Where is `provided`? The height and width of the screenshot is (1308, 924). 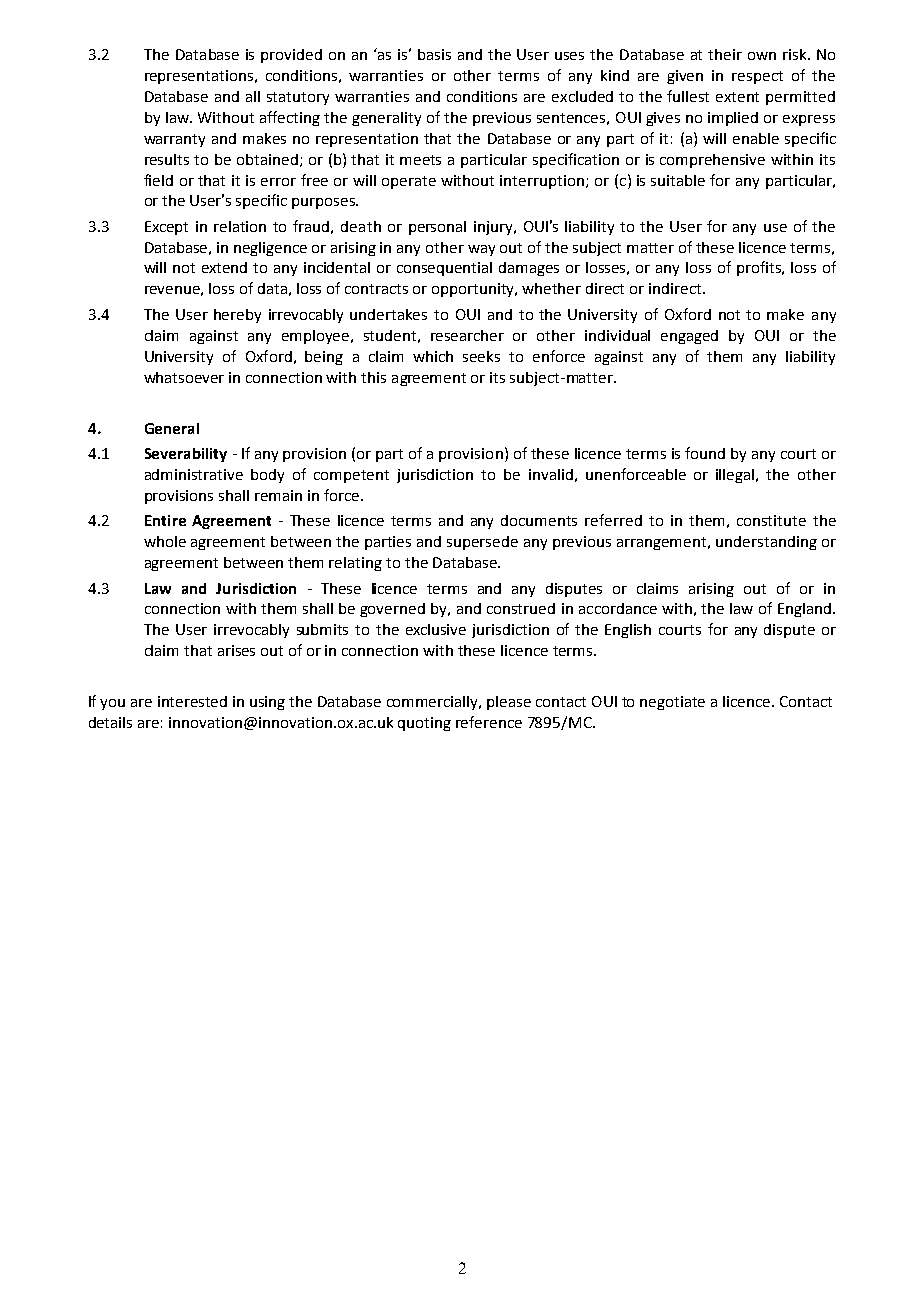 provided is located at coordinates (291, 56).
